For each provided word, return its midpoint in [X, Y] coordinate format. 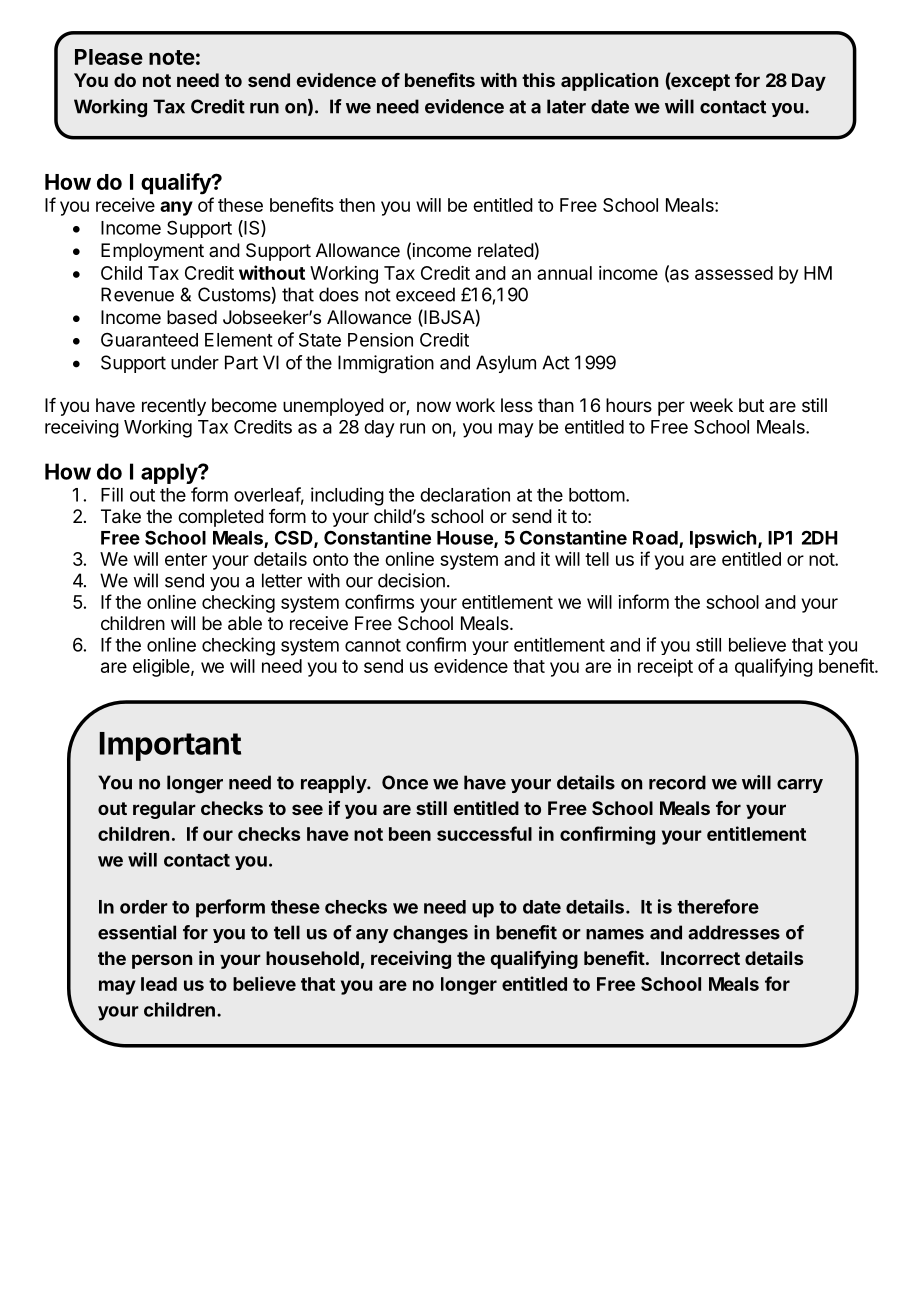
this [538, 79]
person [162, 961]
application [609, 82]
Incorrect [700, 958]
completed [221, 518]
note [172, 57]
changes [430, 934]
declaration [465, 494]
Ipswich [723, 539]
